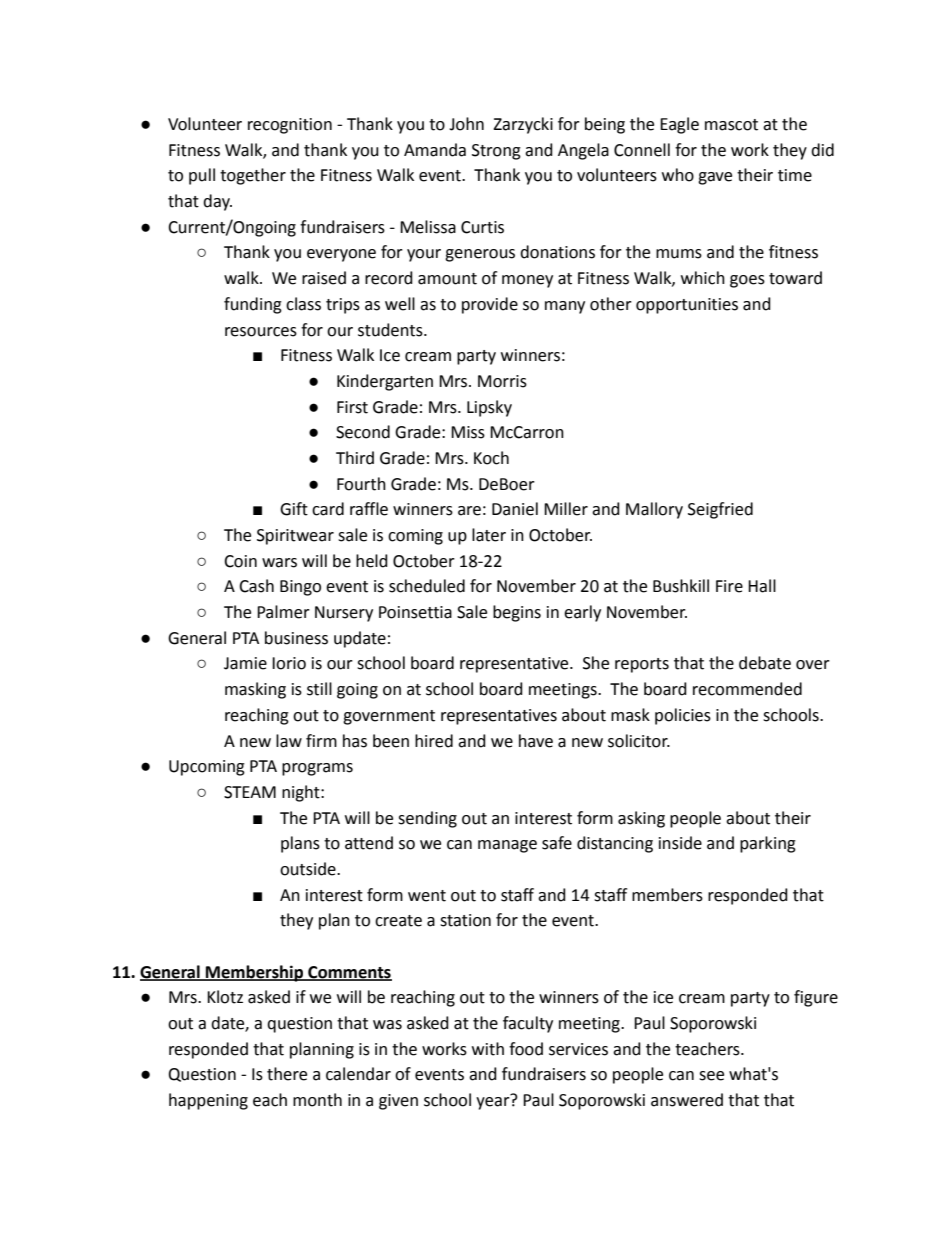 This page has width=952, height=1233. I want to click on Hall, so click(762, 586).
